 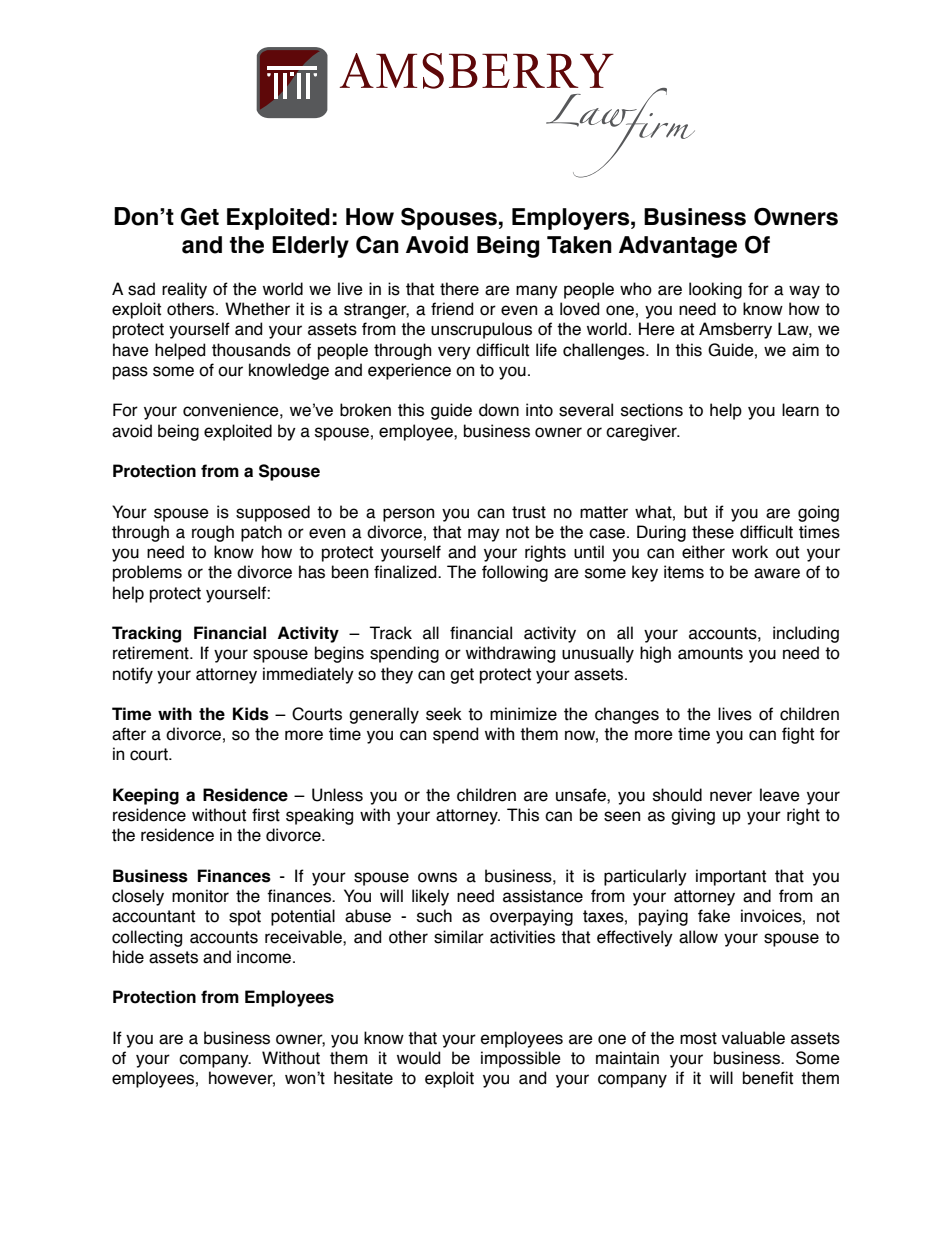 I want to click on supposed, so click(x=273, y=513).
